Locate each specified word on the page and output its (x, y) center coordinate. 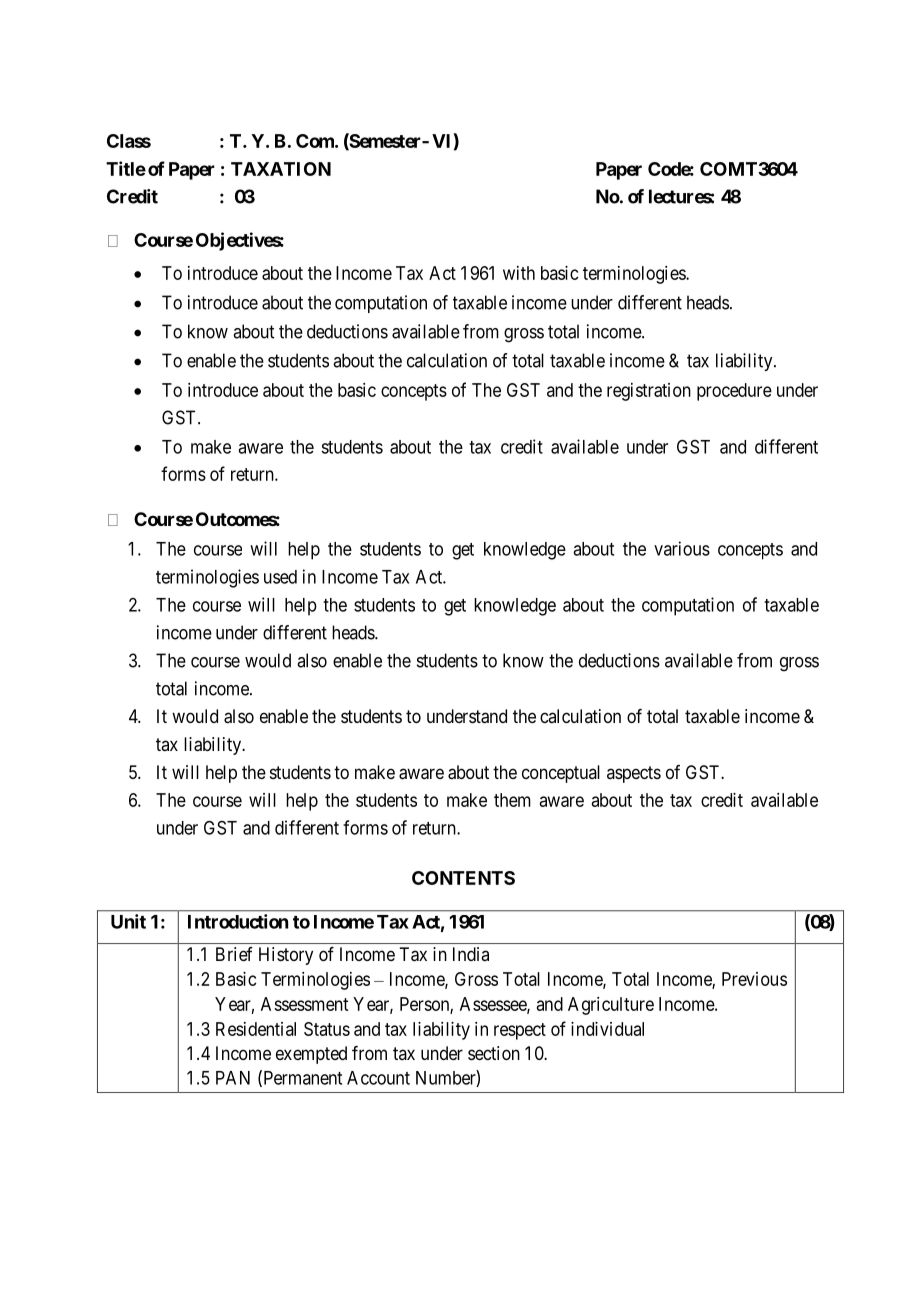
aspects (634, 774)
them (512, 800)
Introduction (238, 921)
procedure (734, 392)
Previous (754, 979)
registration (649, 392)
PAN (233, 1078)
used (280, 577)
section (494, 1053)
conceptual (561, 774)
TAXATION (281, 169)
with (519, 273)
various (682, 548)
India (471, 954)
